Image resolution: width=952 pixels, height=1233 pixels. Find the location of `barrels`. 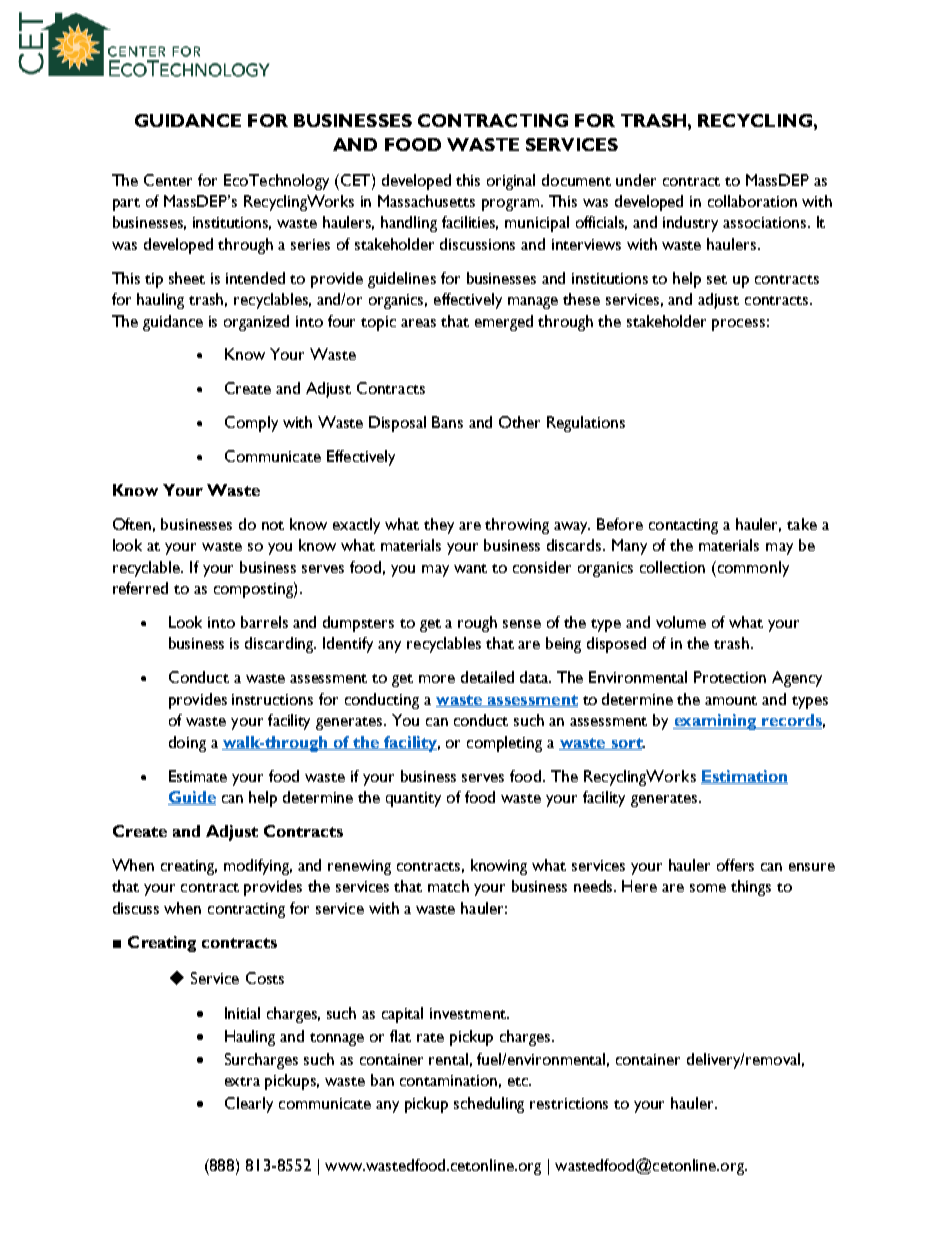

barrels is located at coordinates (264, 622).
